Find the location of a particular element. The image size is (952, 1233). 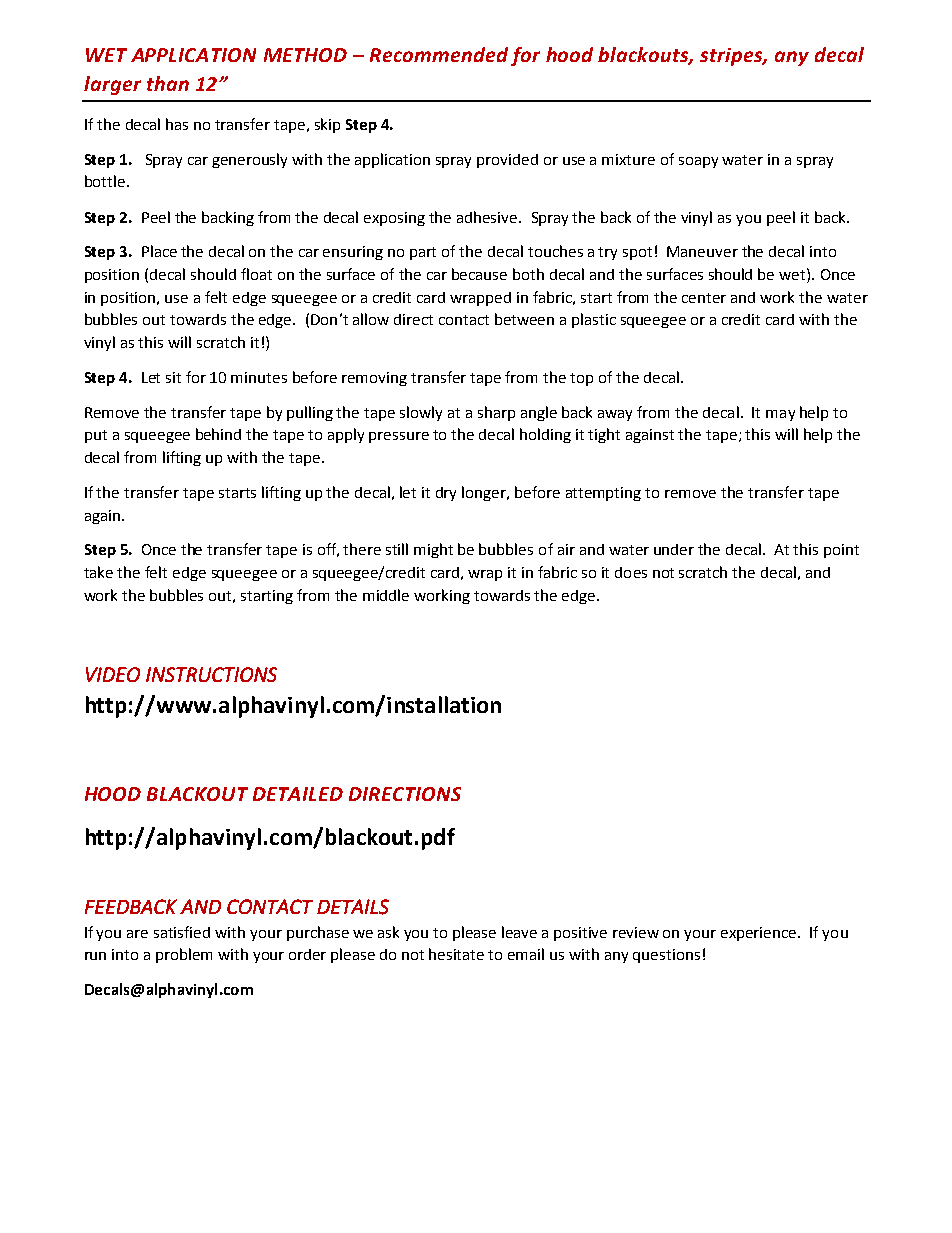

than is located at coordinates (168, 83).
